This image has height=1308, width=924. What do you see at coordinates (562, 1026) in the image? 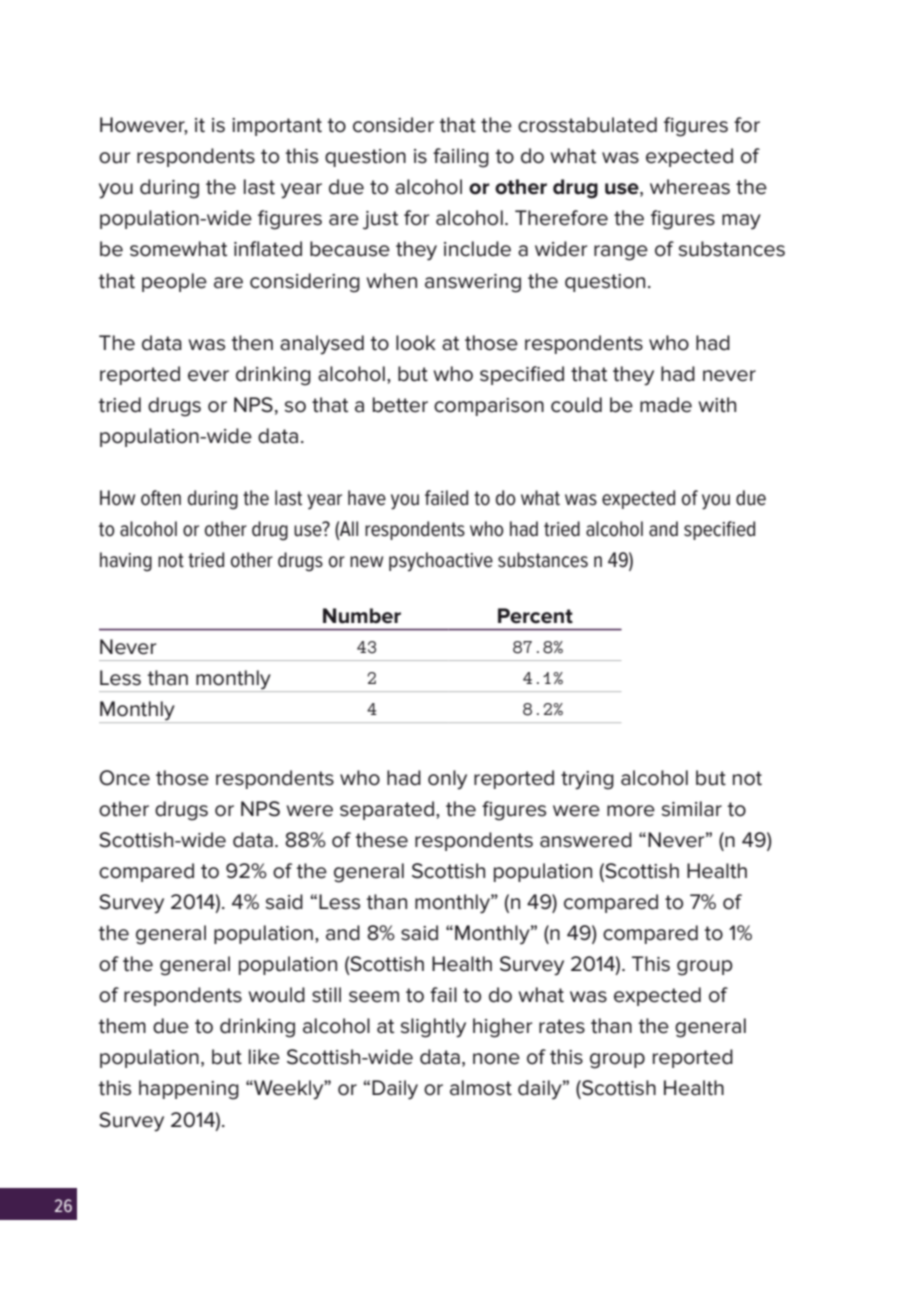
I see `rates` at bounding box center [562, 1026].
